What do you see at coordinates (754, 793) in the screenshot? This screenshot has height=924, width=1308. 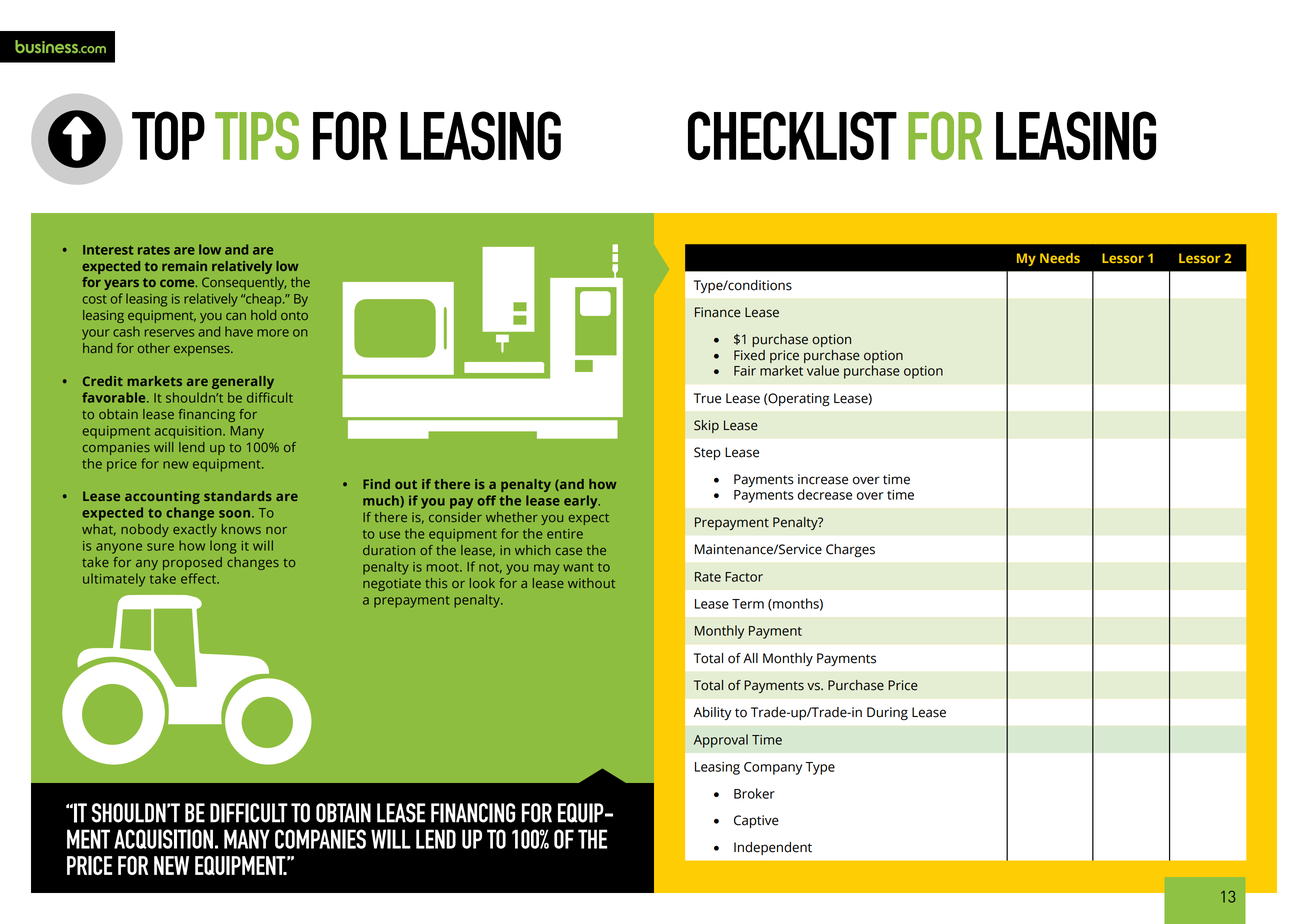 I see `Broker` at bounding box center [754, 793].
